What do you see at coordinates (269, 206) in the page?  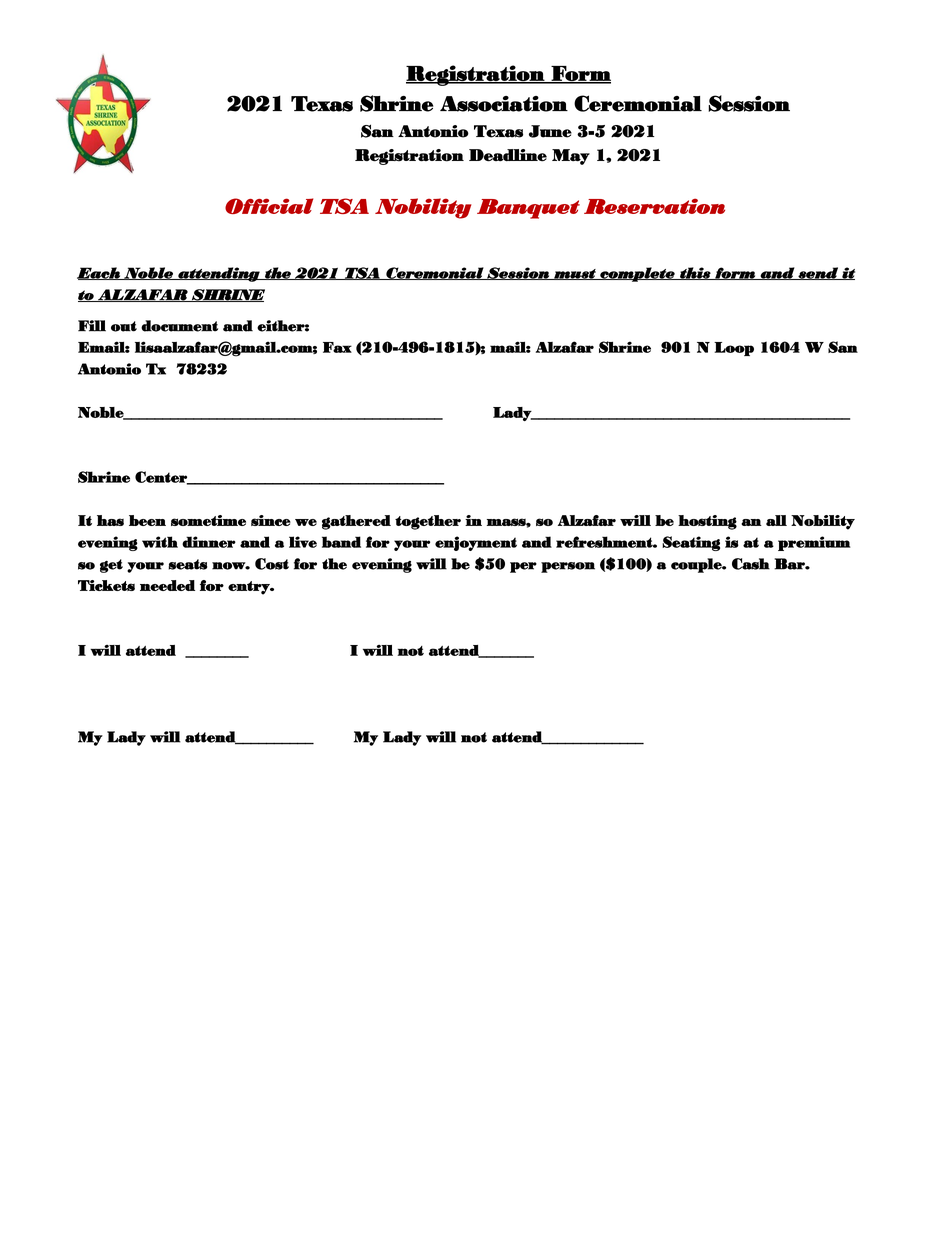 I see `Official` at bounding box center [269, 206].
